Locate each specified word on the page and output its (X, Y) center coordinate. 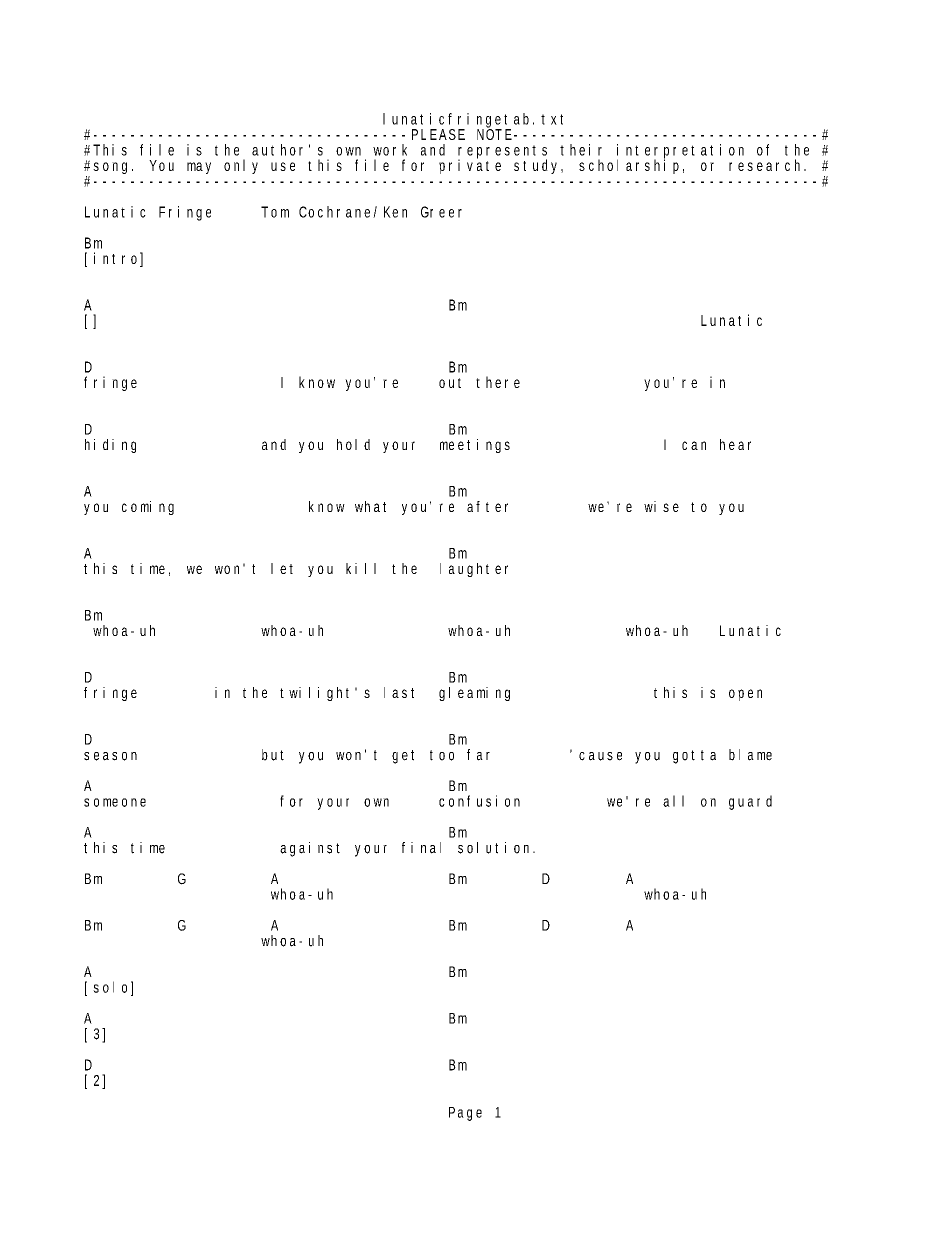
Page (465, 1114)
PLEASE (438, 134)
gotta (694, 757)
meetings (475, 446)
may (199, 168)
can (694, 445)
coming (148, 508)
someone (115, 802)
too (442, 755)
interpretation (680, 152)
